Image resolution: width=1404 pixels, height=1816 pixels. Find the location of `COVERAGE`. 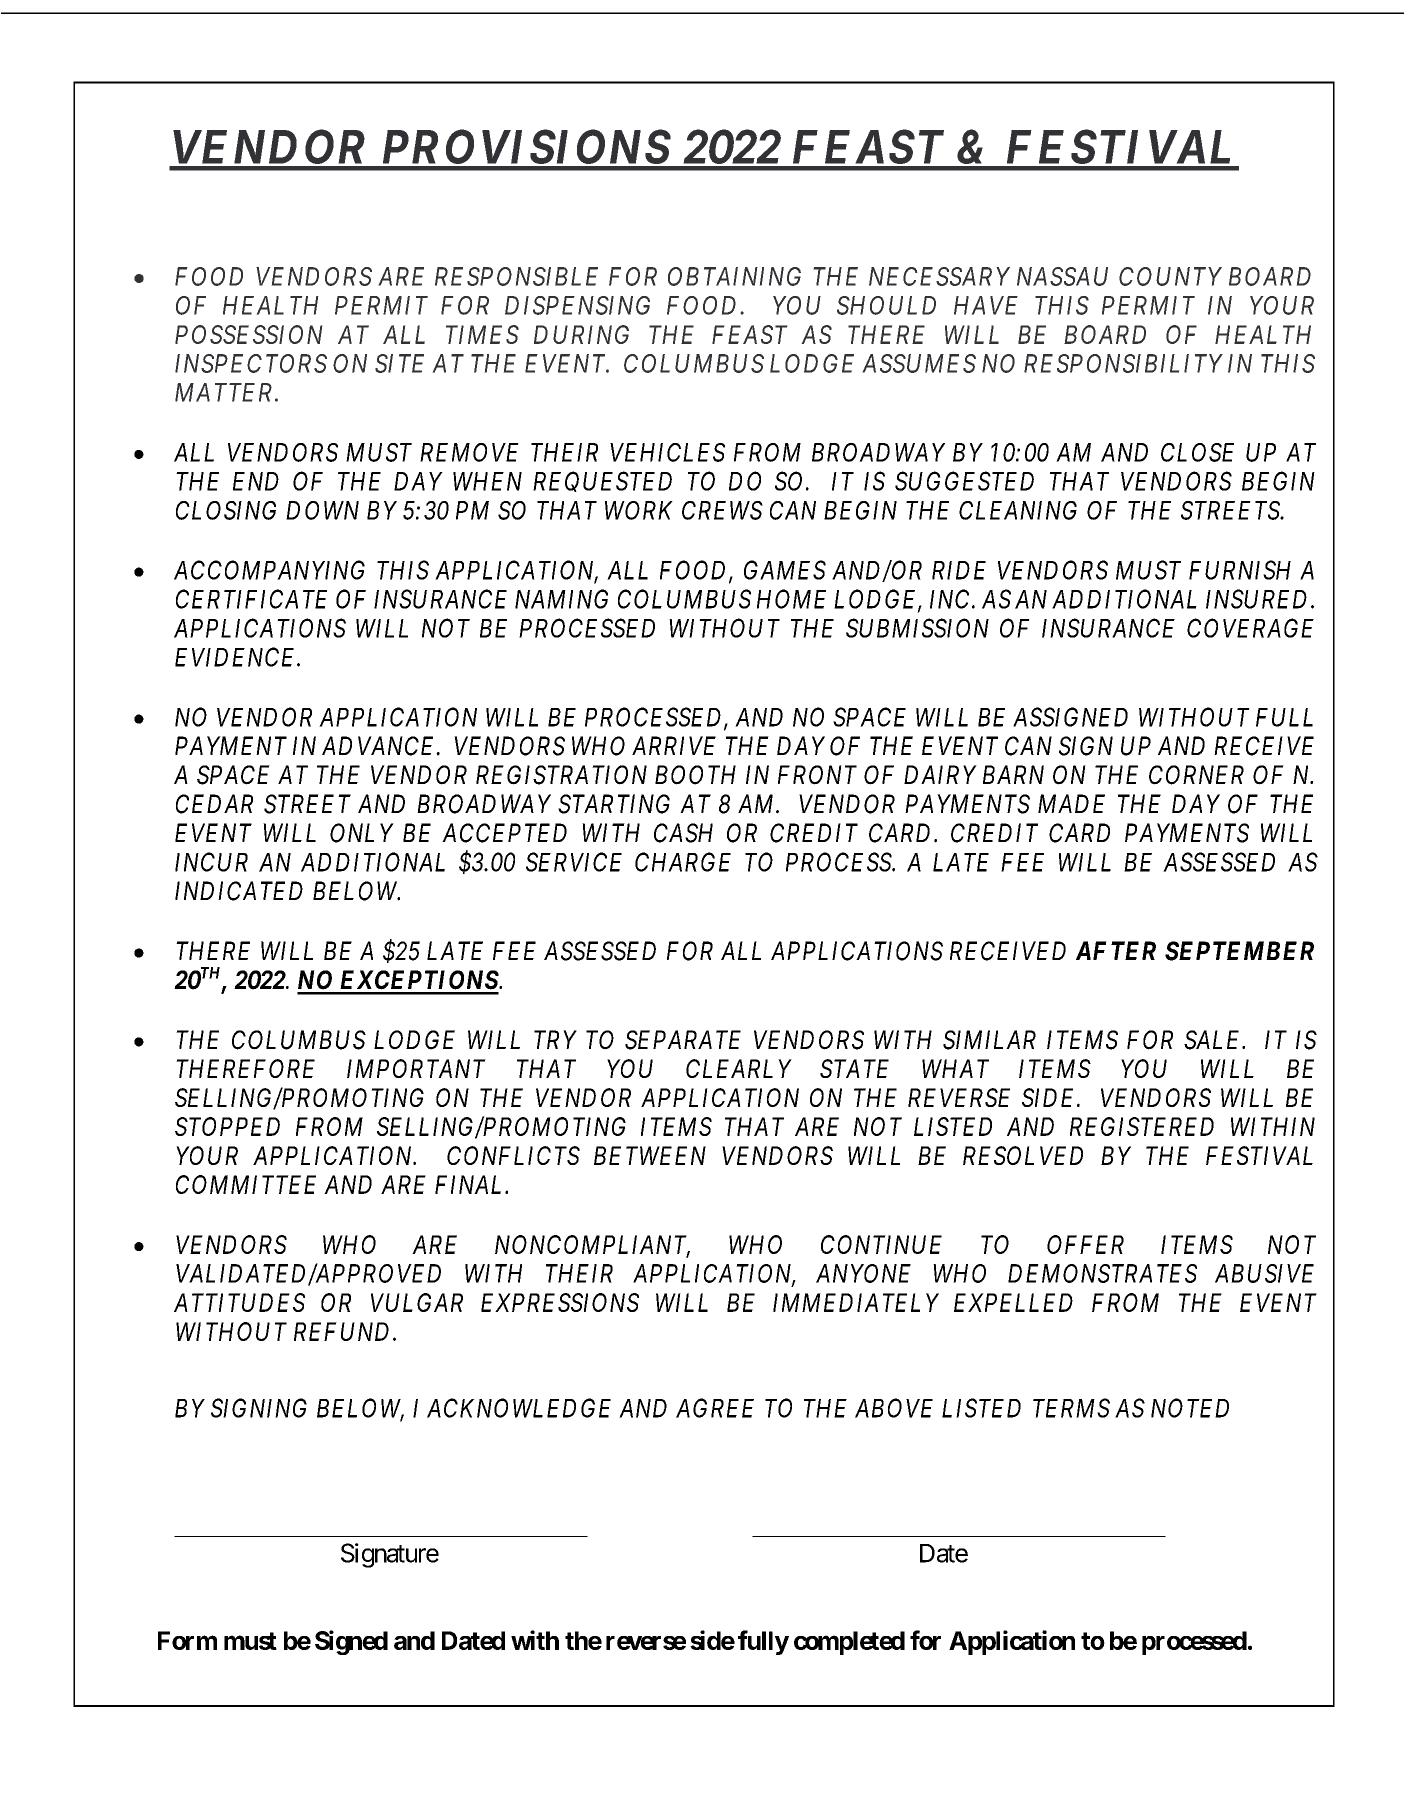

COVERAGE is located at coordinates (1250, 628).
